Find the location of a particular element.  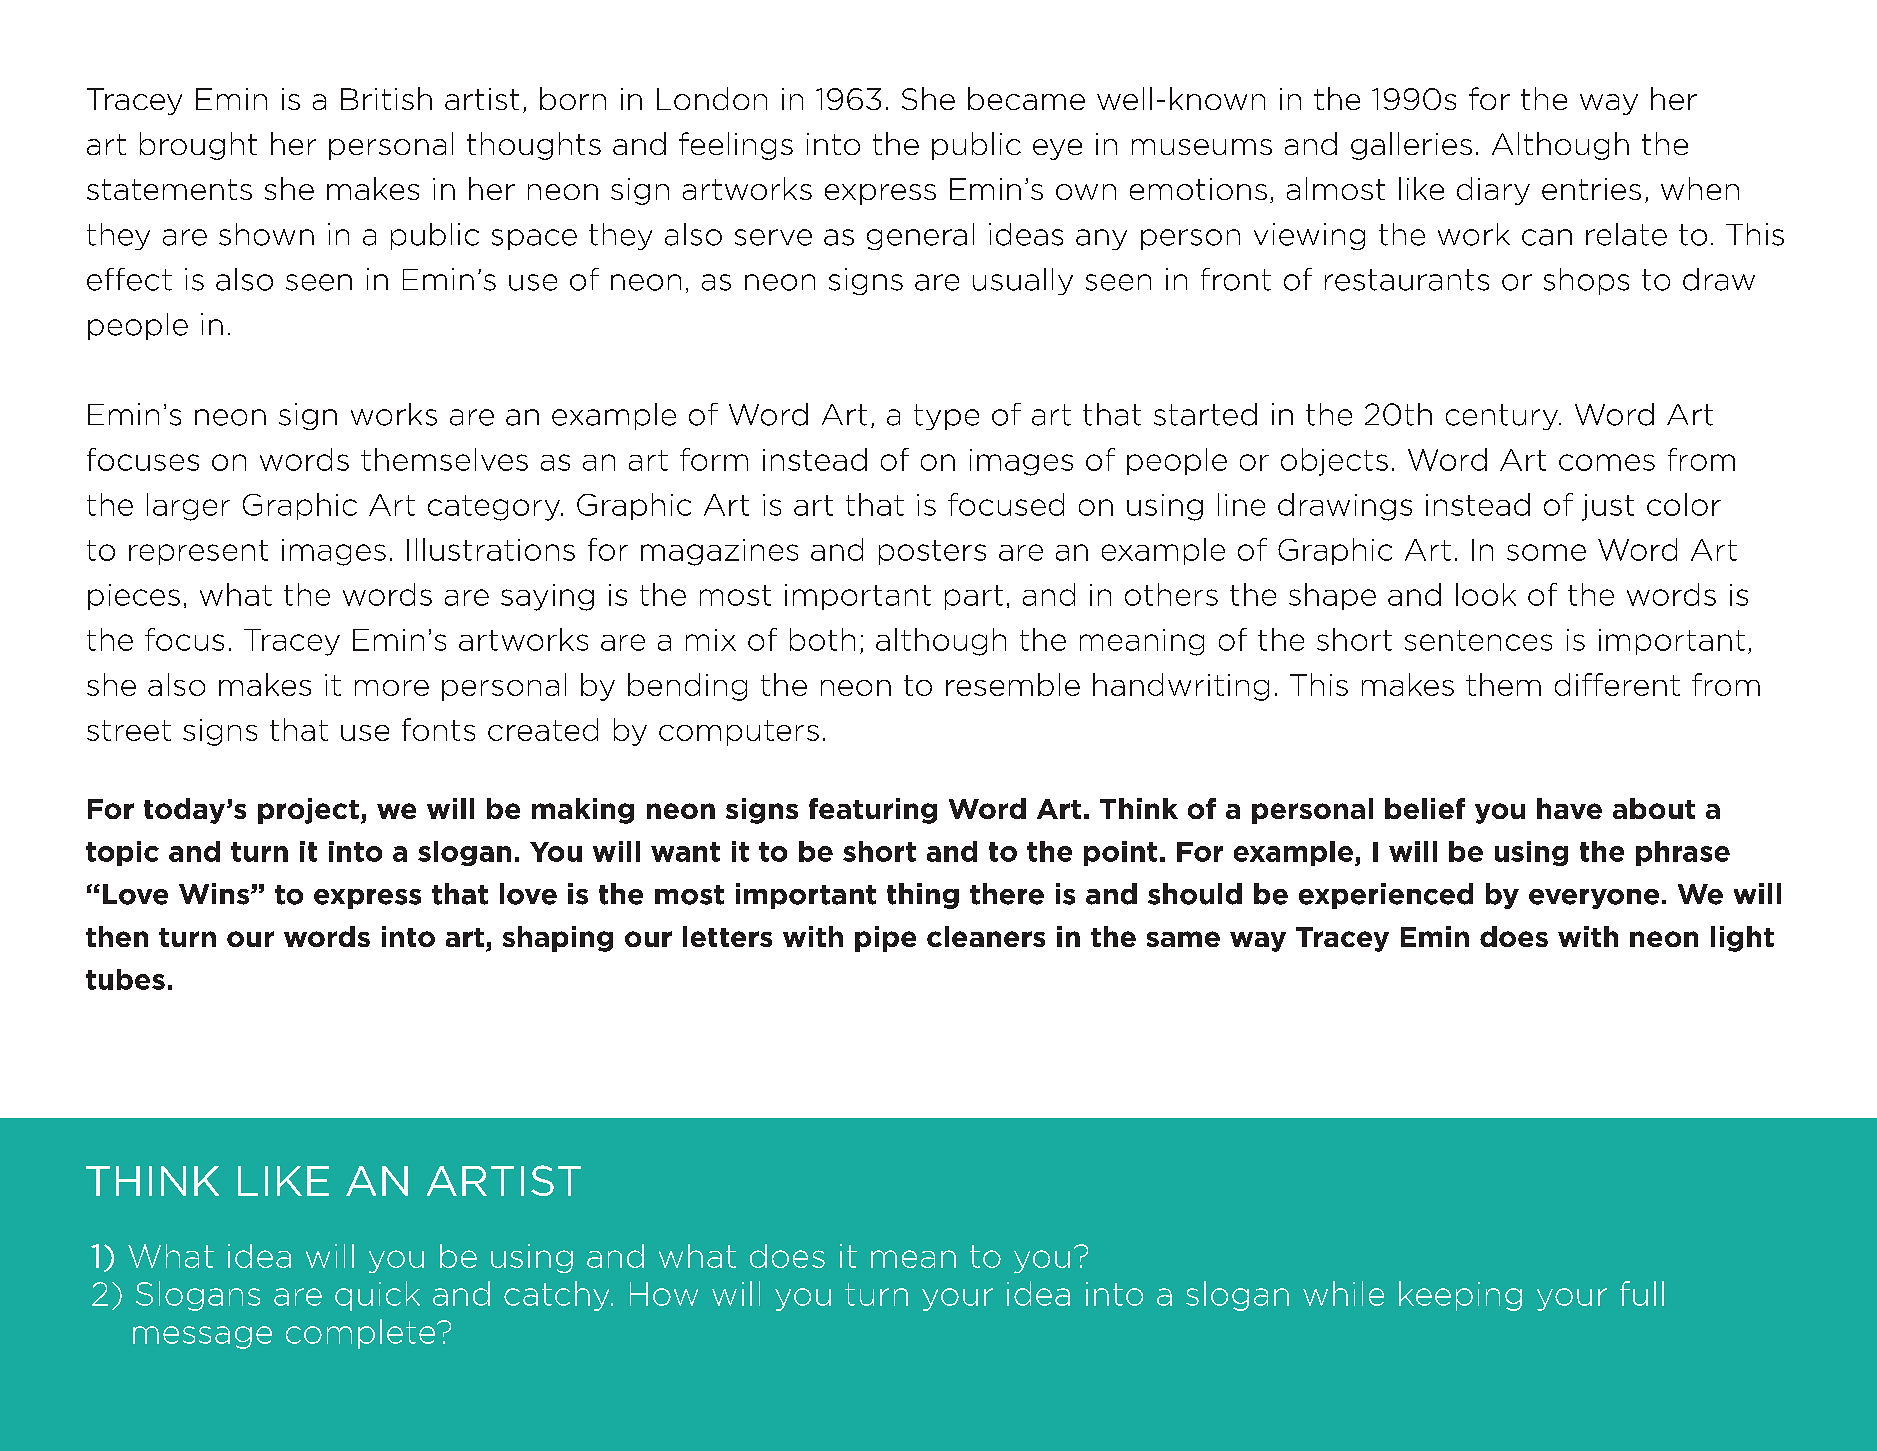

century is located at coordinates (1503, 417).
